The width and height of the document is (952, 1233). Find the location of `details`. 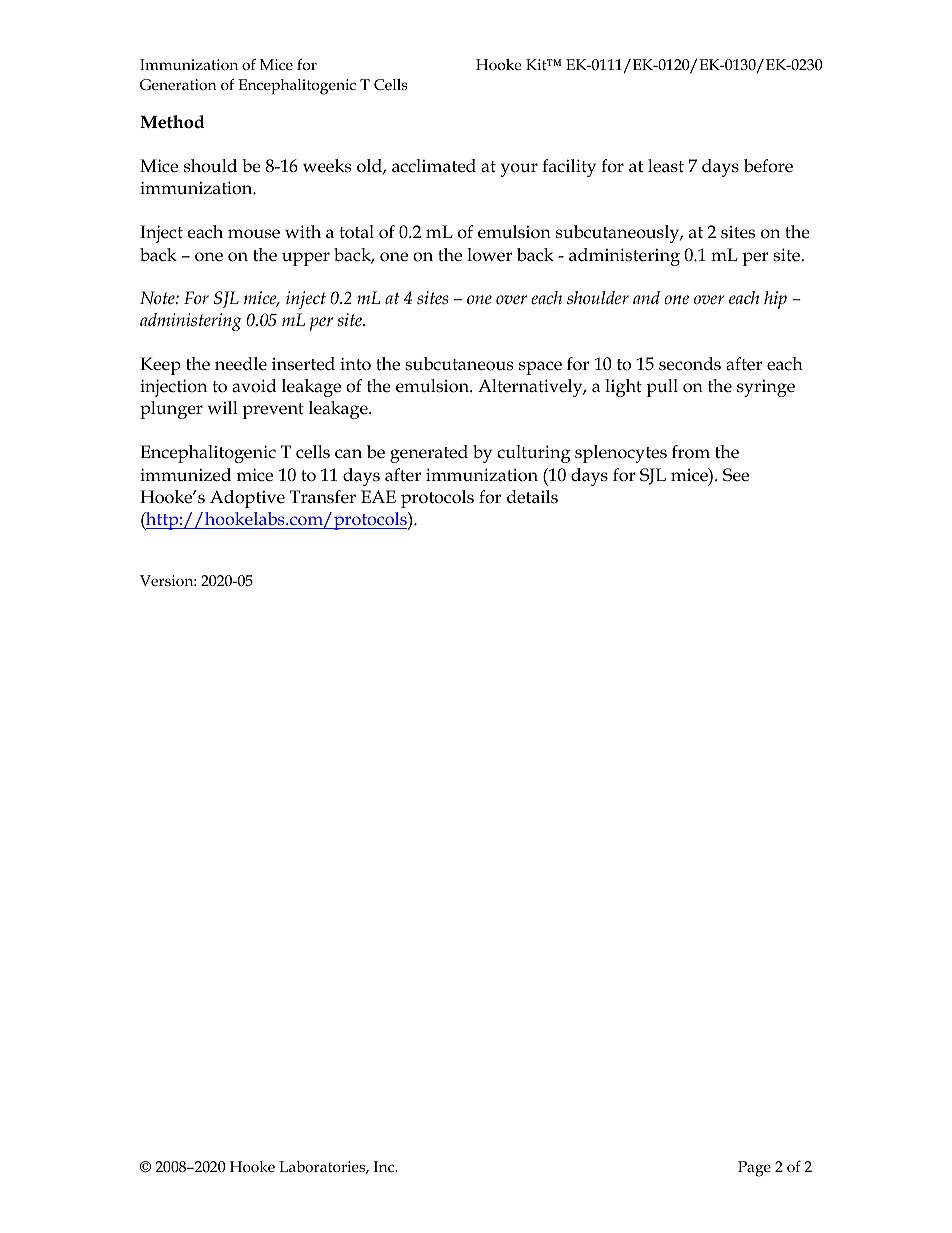

details is located at coordinates (532, 497).
